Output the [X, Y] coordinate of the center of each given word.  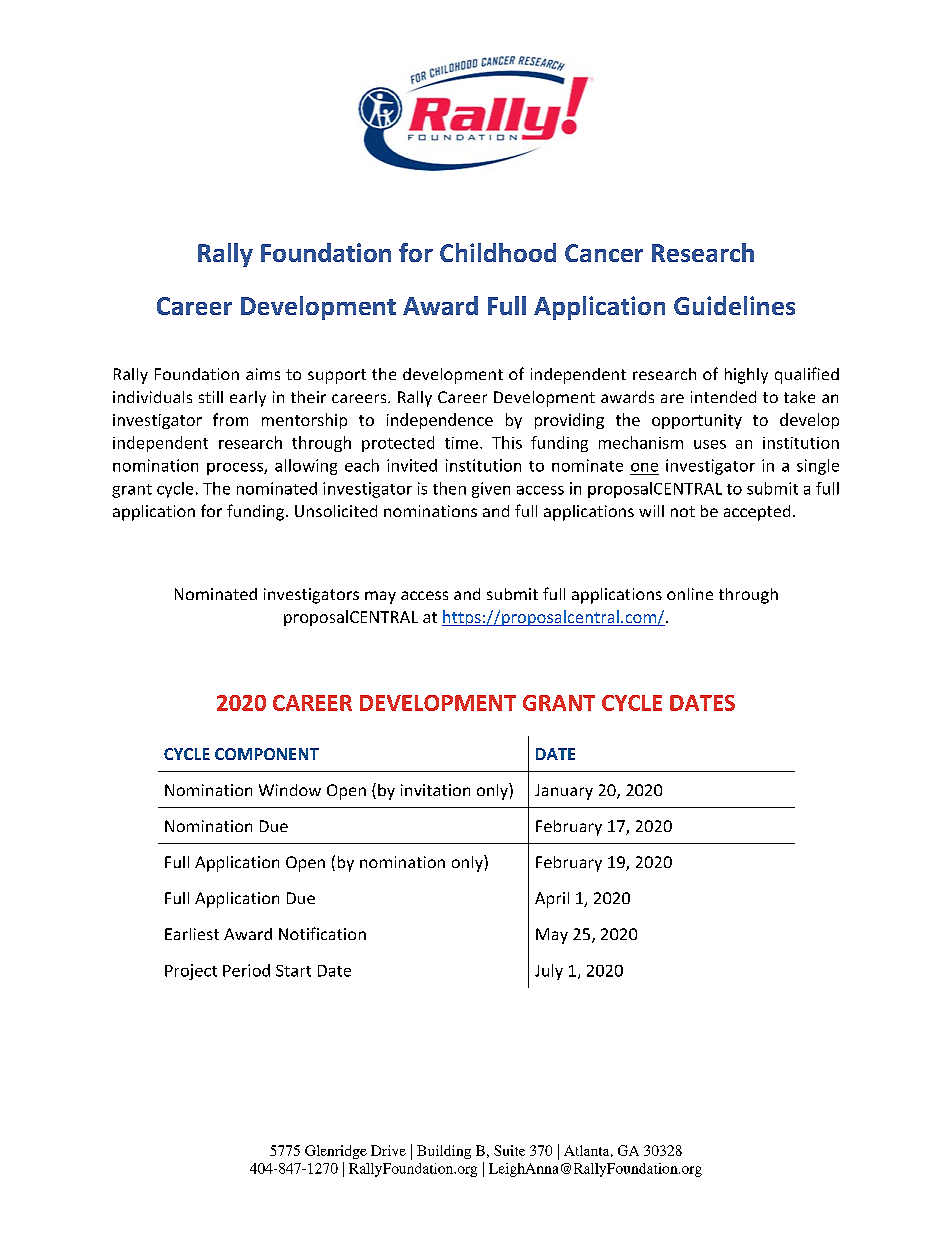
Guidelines [734, 305]
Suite [509, 1150]
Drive [388, 1150]
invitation [435, 790]
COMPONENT [267, 754]
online [690, 594]
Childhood [498, 252]
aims [263, 374]
